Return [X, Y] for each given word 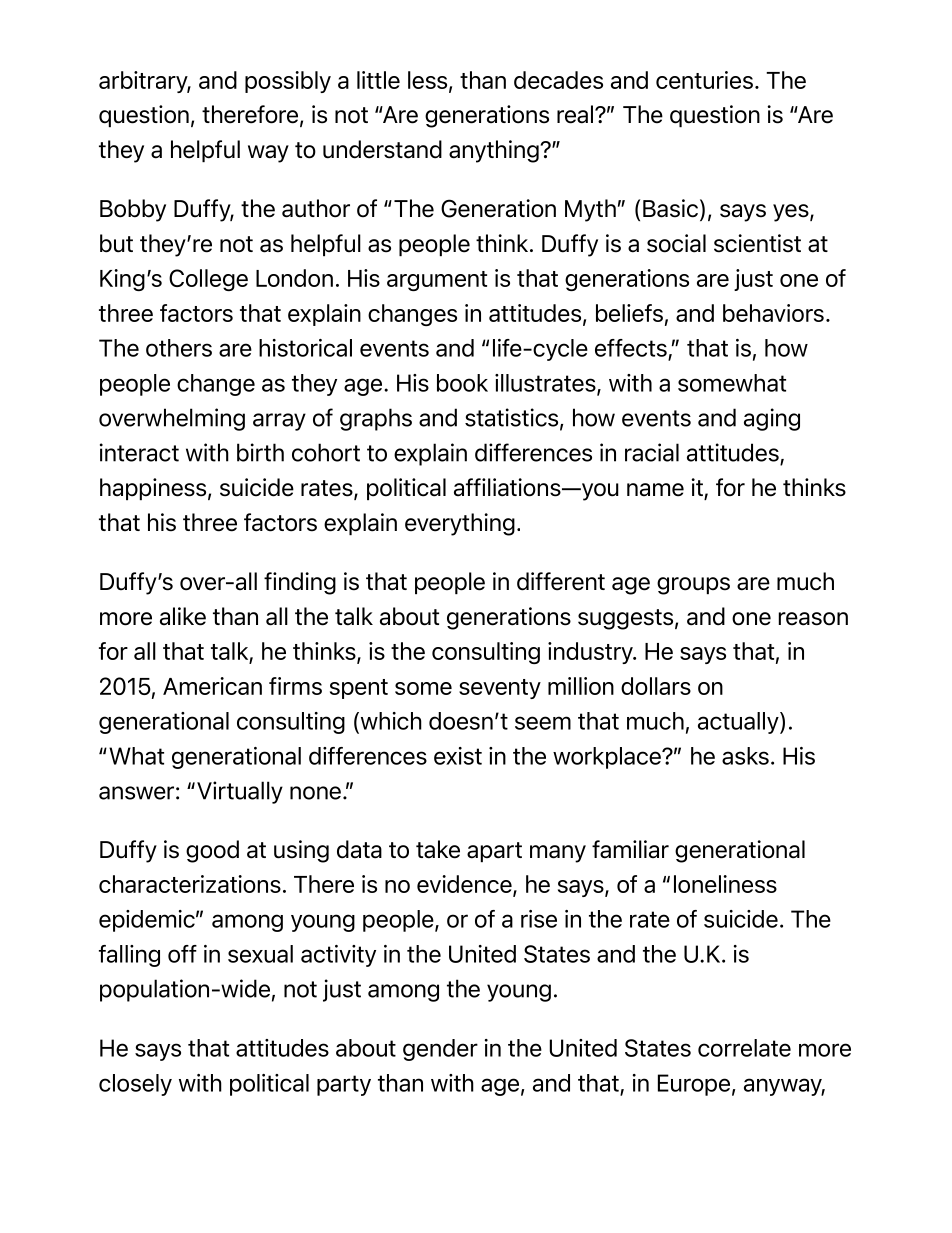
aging [772, 419]
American [212, 686]
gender [440, 1050]
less [429, 81]
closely [135, 1085]
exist [458, 756]
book [462, 383]
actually [739, 723]
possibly [288, 82]
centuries [704, 80]
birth [260, 452]
